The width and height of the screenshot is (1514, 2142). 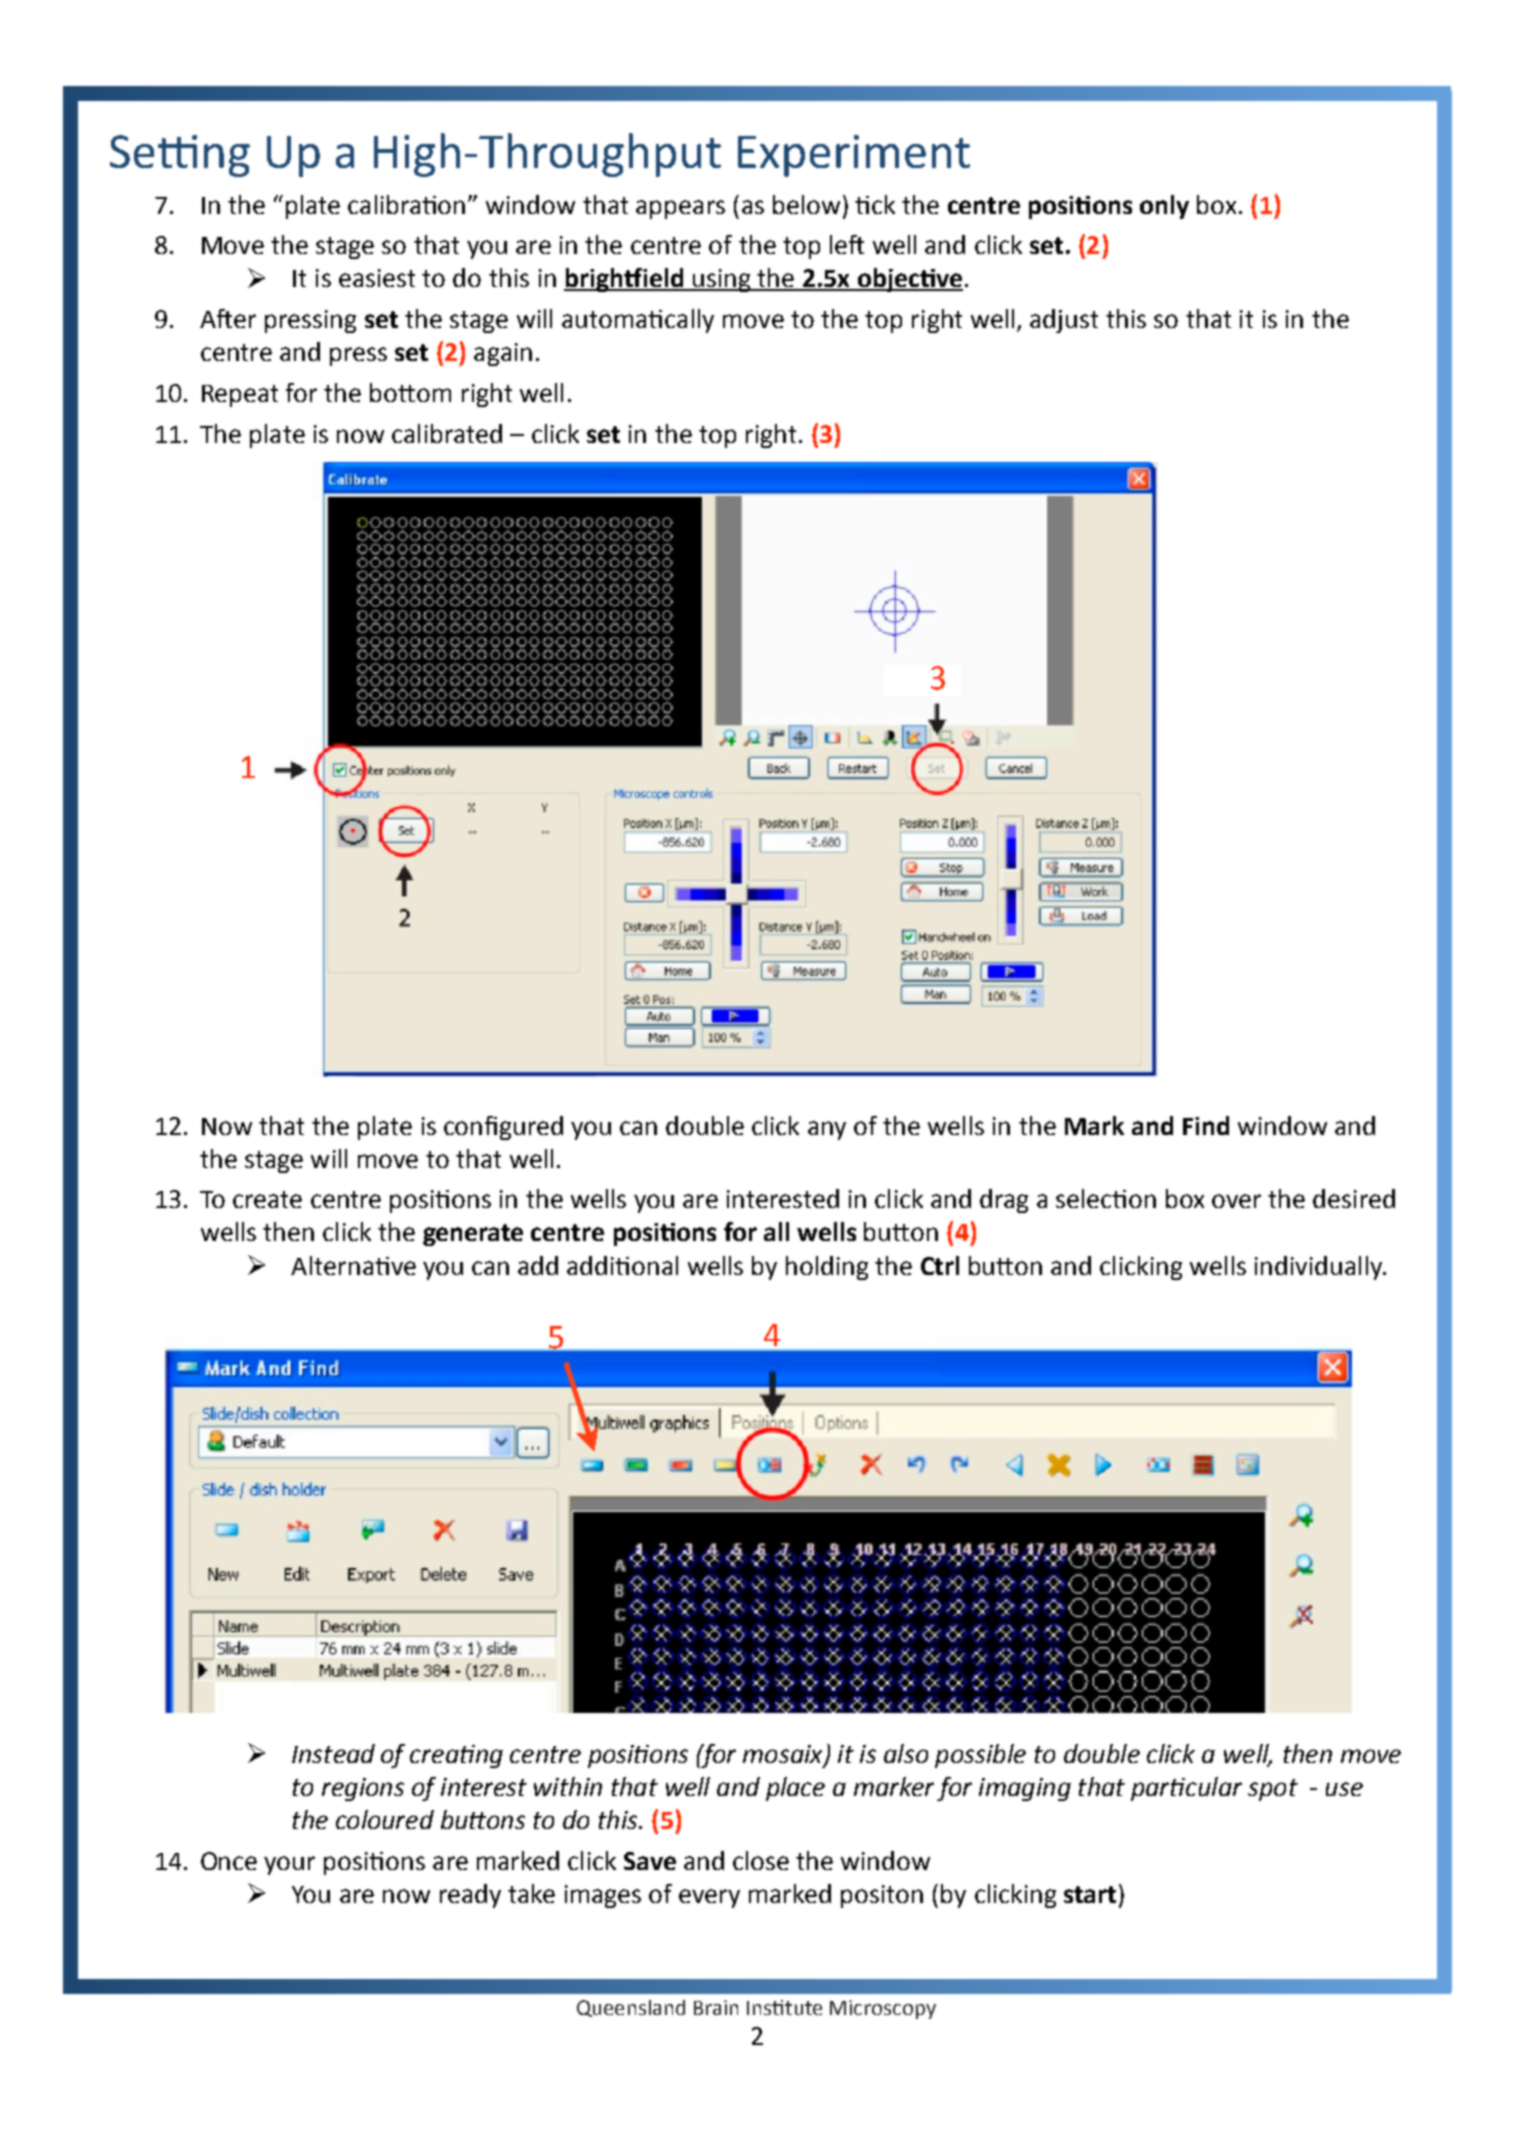 What do you see at coordinates (377, 278) in the screenshot?
I see `easiest` at bounding box center [377, 278].
